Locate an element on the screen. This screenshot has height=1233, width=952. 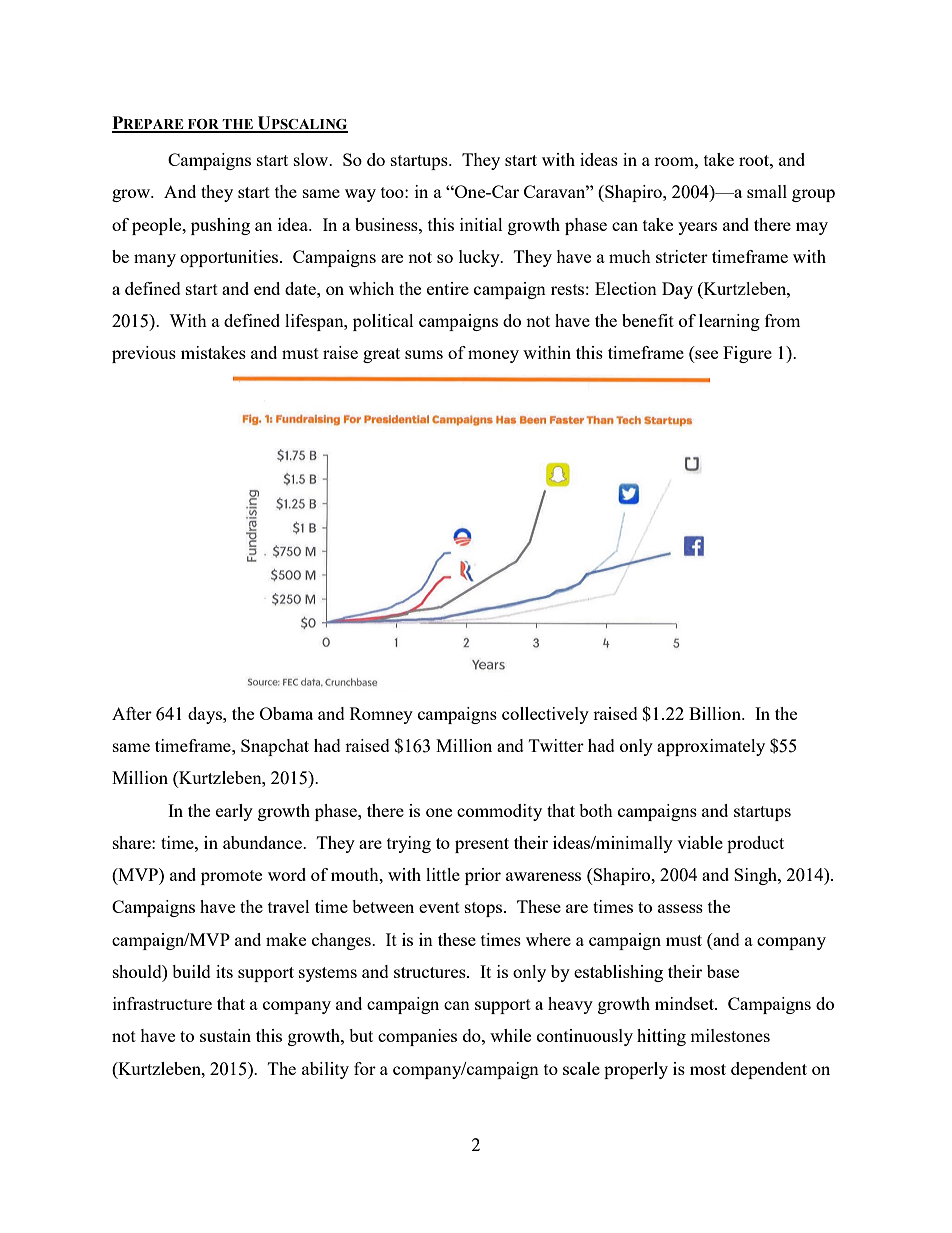
pushing is located at coordinates (220, 226).
